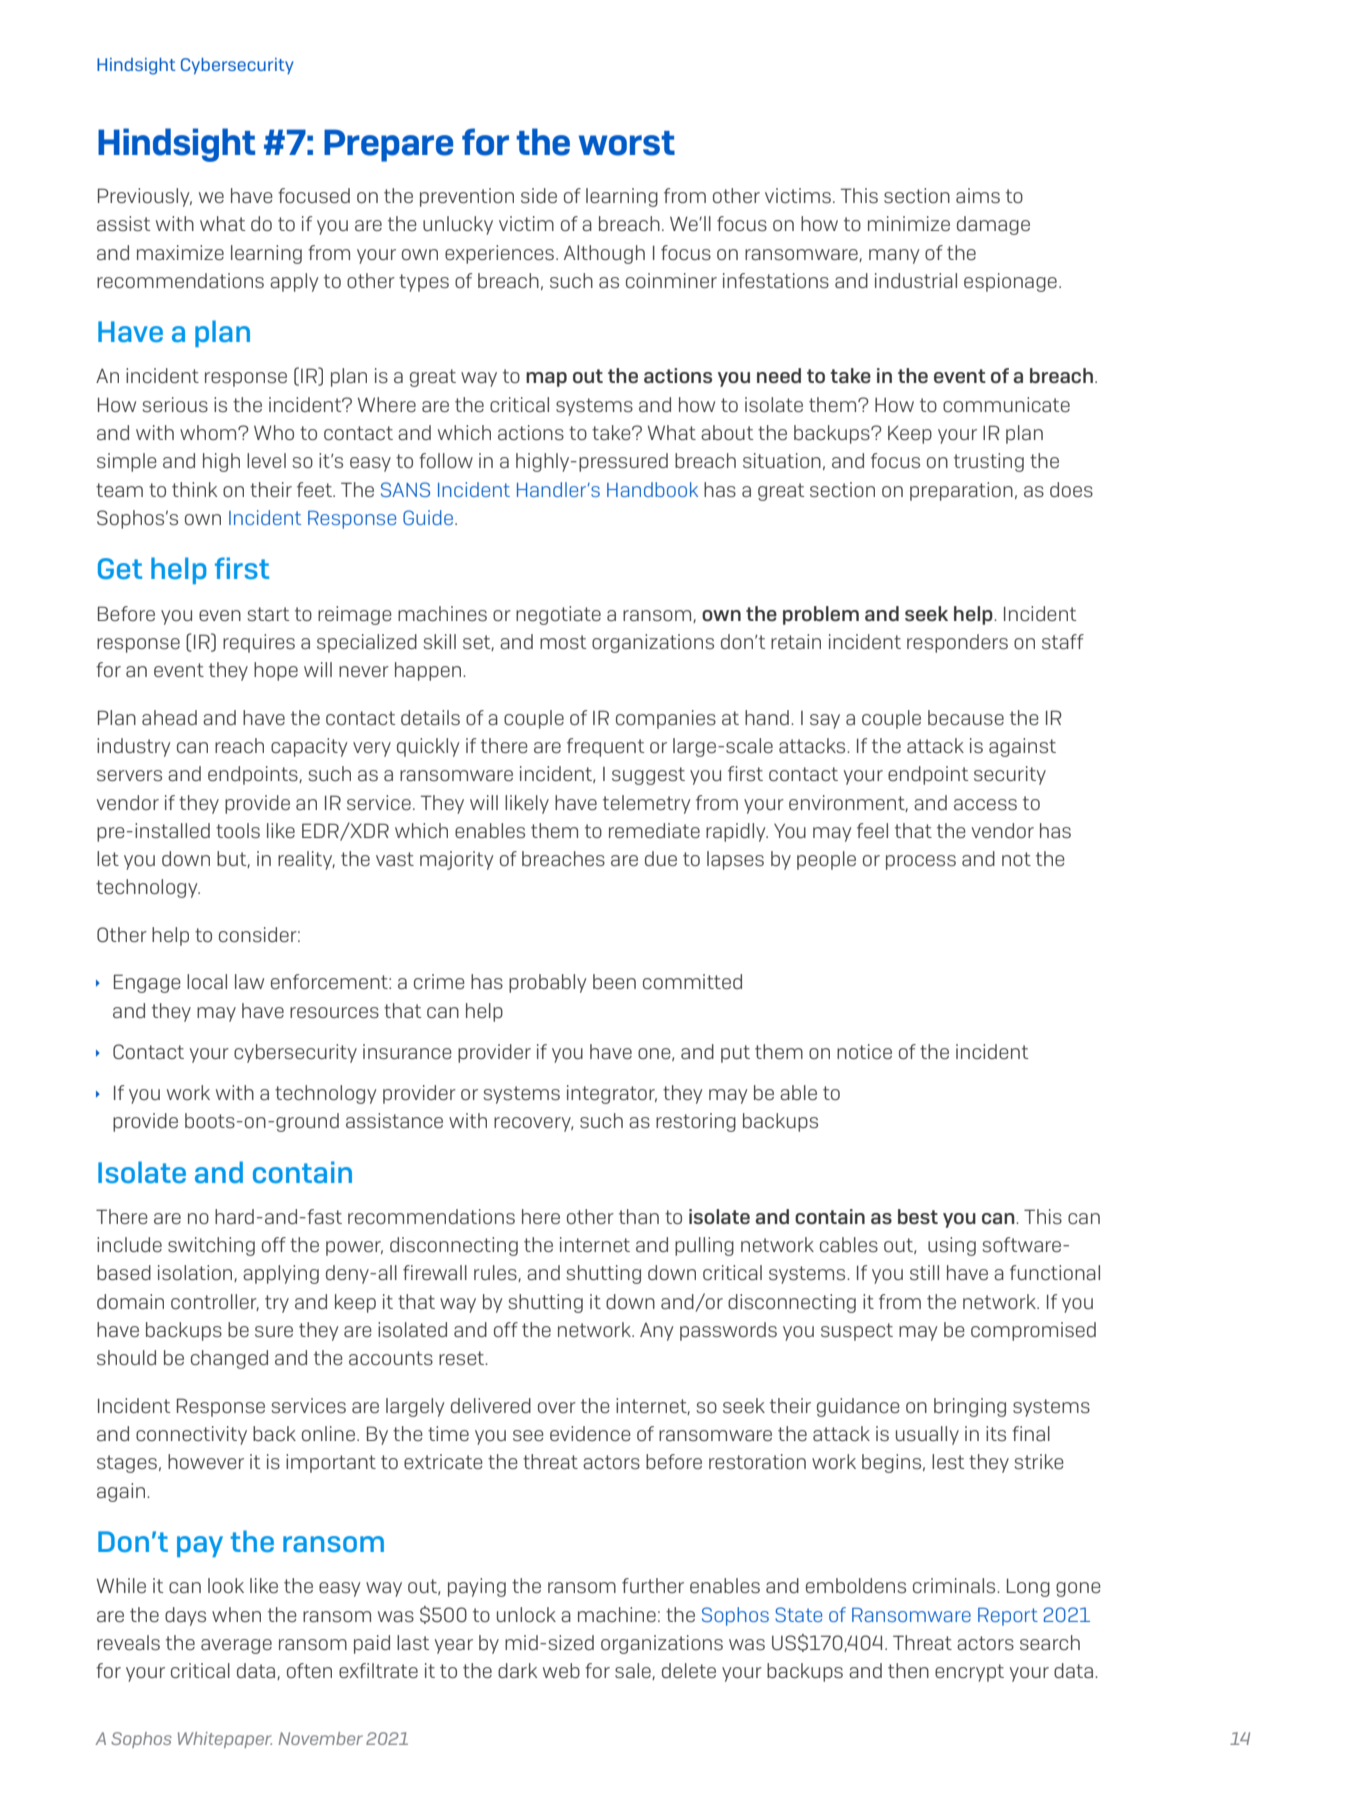 This page has height=1796, width=1347. I want to click on worst, so click(627, 143).
